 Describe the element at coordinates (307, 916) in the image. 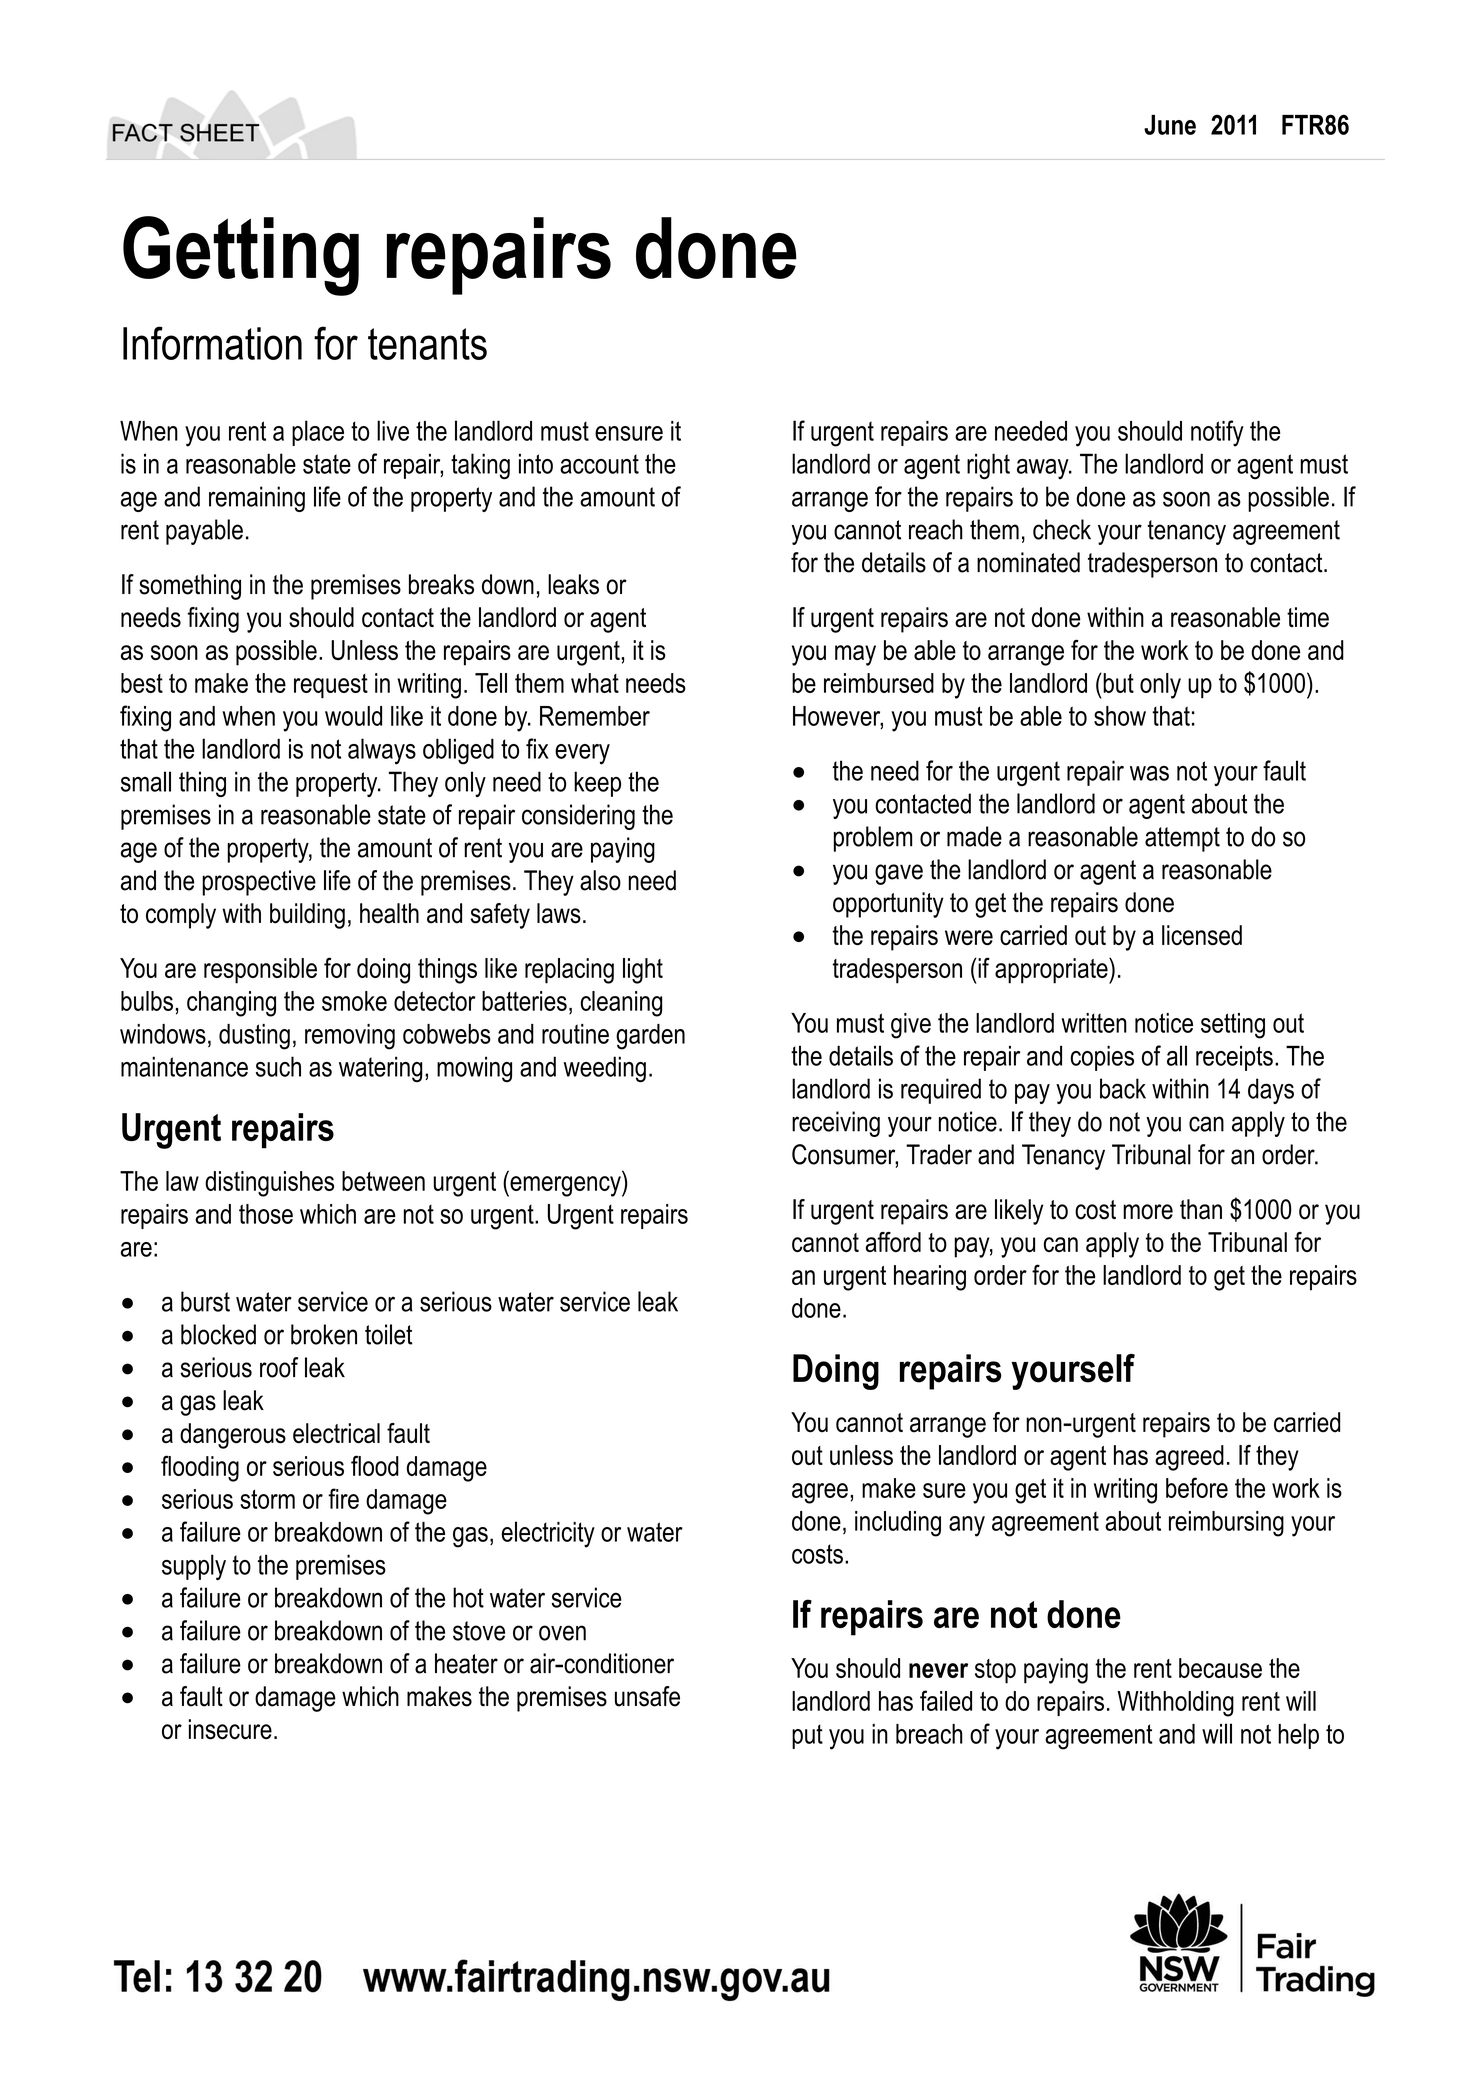

I see `building` at that location.
